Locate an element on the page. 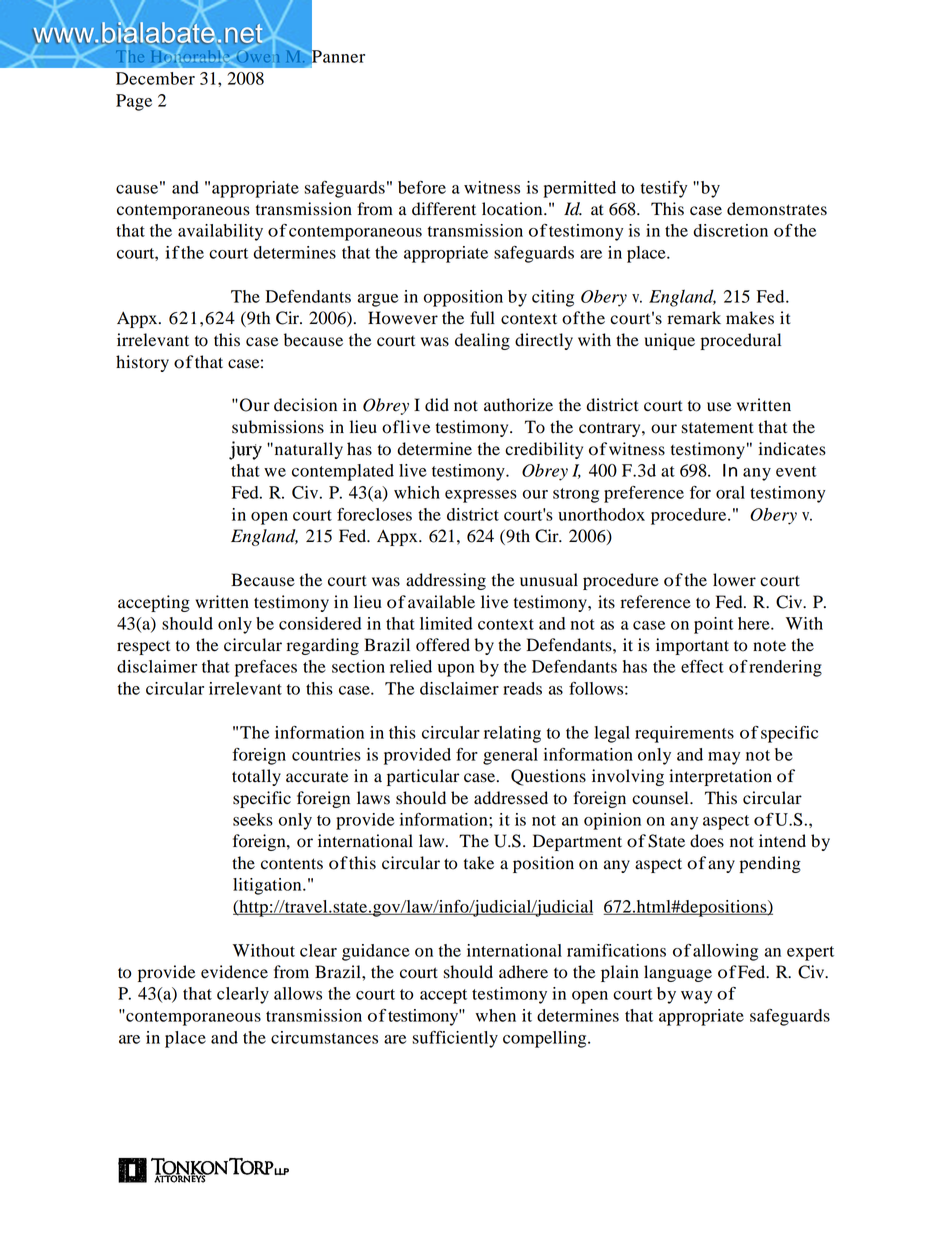 The image size is (952, 1236). does is located at coordinates (707, 841).
